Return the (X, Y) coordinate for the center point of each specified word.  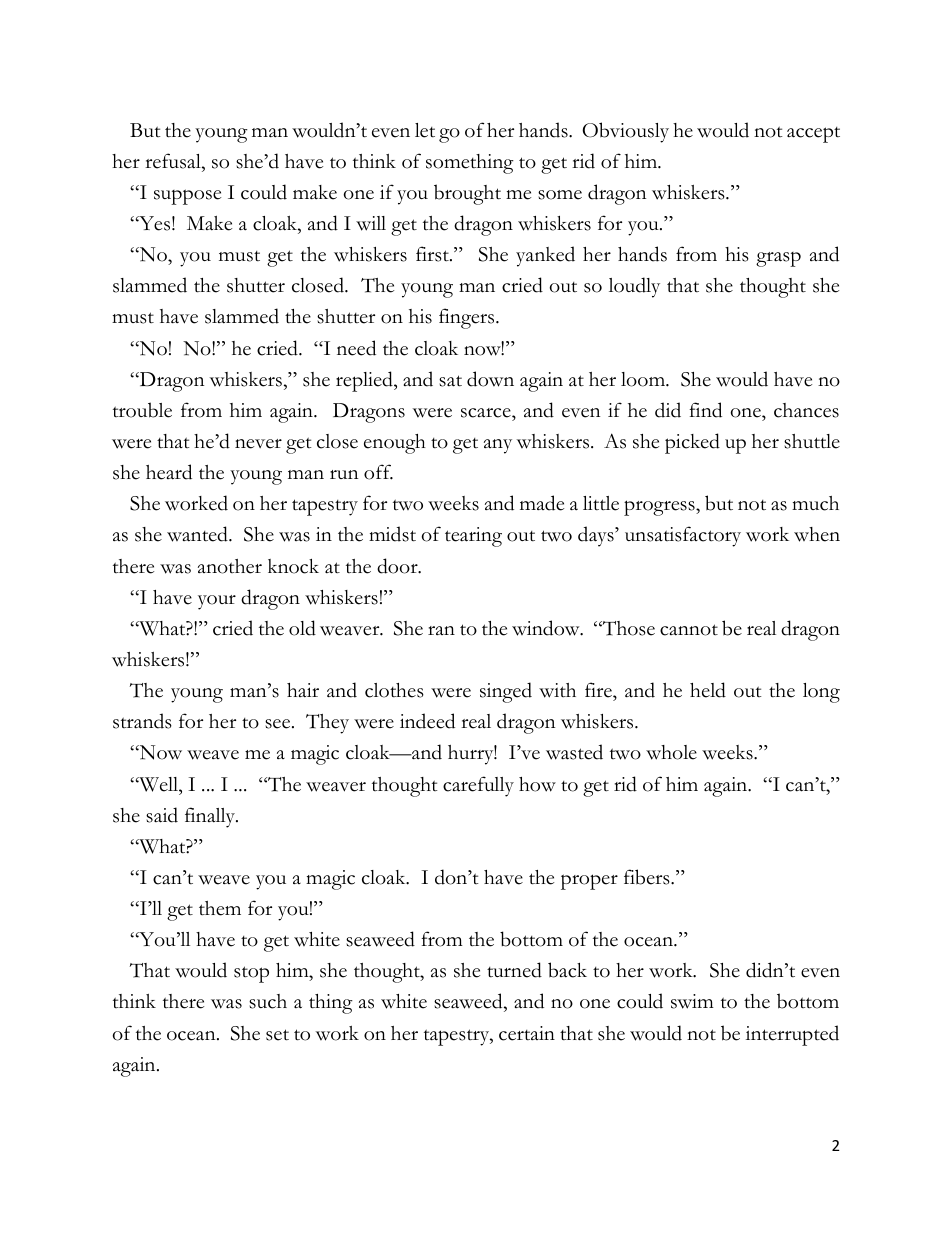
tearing (473, 537)
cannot (689, 630)
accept (813, 135)
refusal (174, 161)
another (230, 566)
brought (467, 194)
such (268, 1001)
